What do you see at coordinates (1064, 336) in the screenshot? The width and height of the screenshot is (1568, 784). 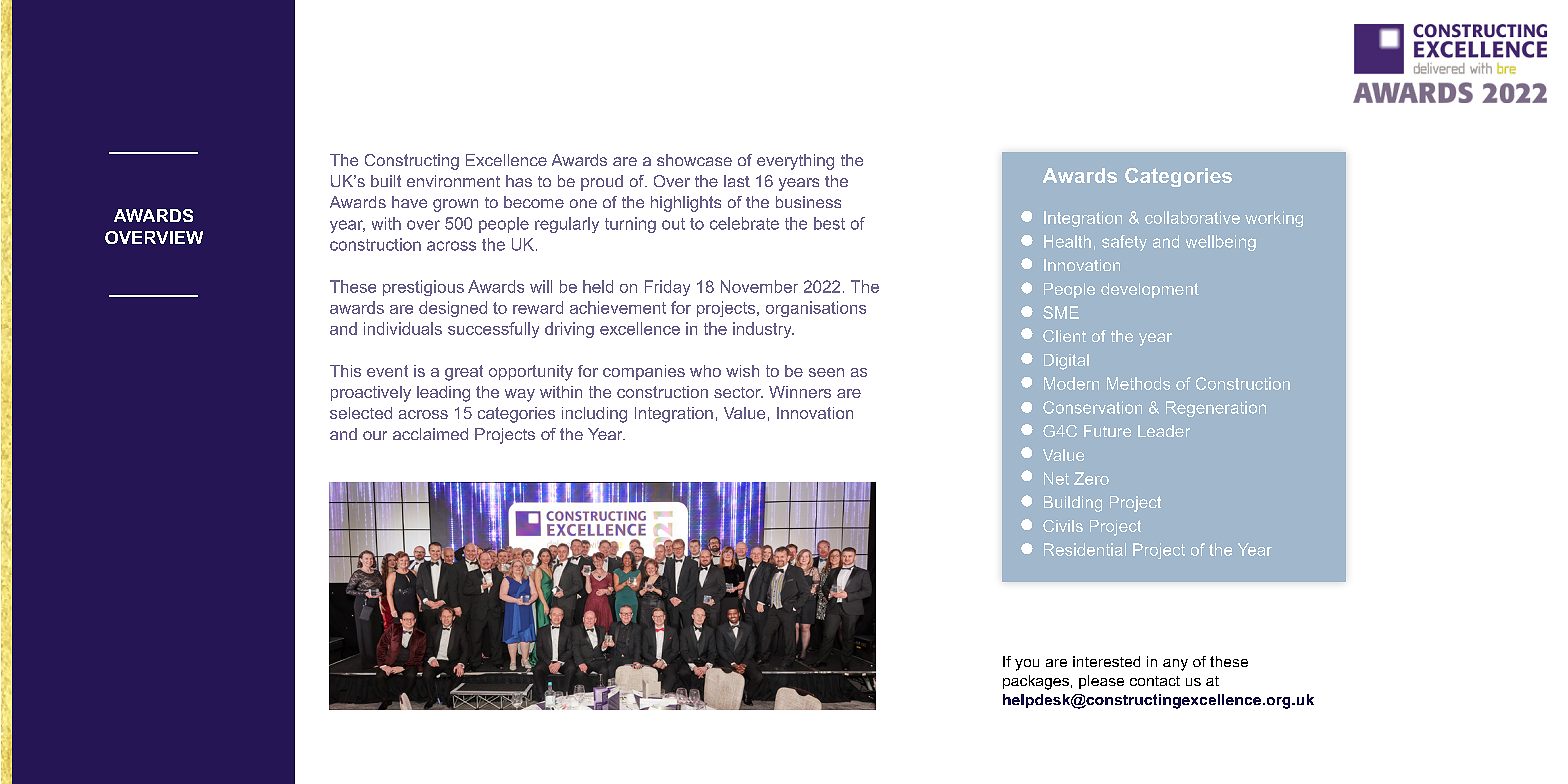 I see `Client` at bounding box center [1064, 336].
